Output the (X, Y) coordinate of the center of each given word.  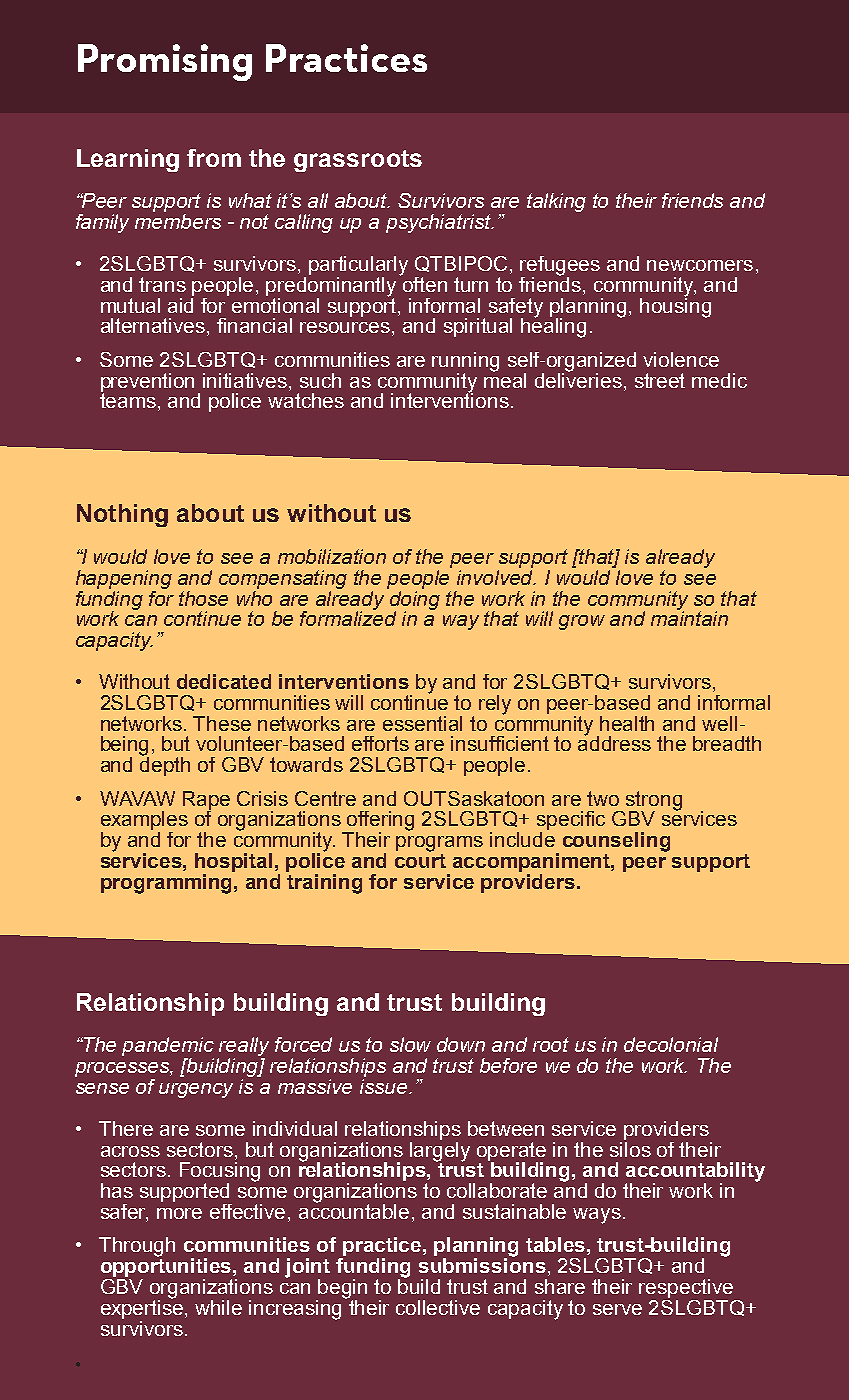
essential (422, 723)
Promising (165, 62)
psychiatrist (439, 223)
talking (556, 202)
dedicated (224, 681)
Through (137, 1247)
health (627, 723)
